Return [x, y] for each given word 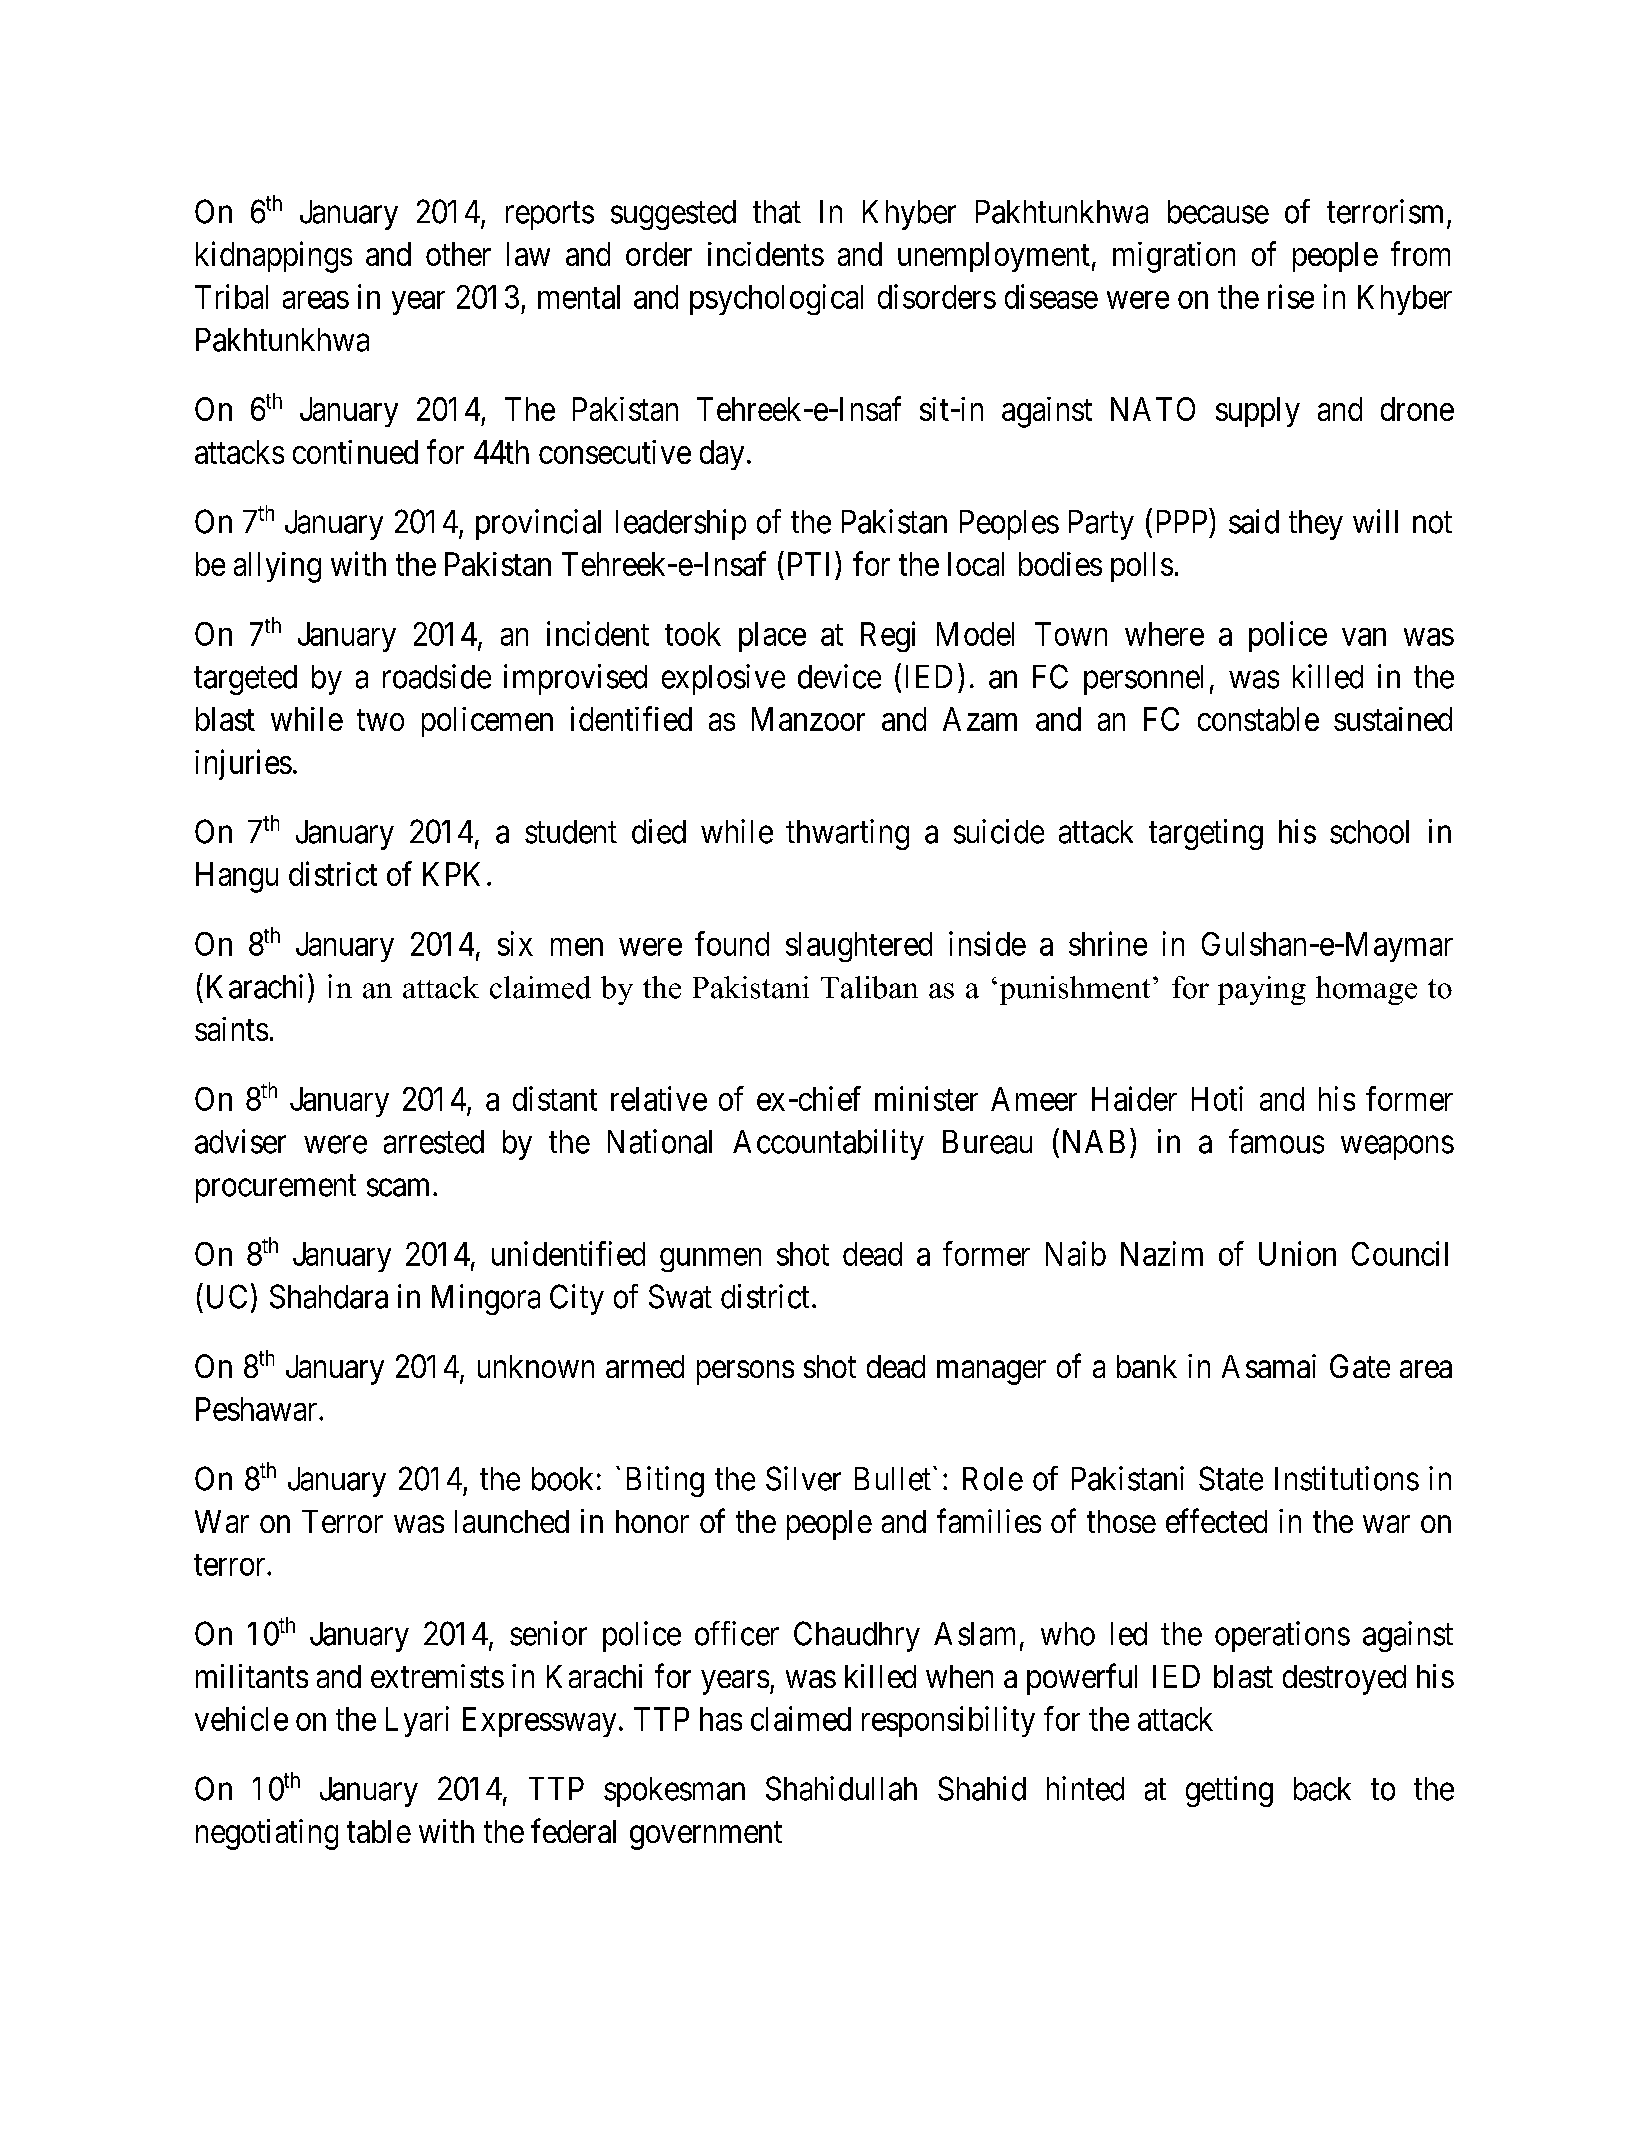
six [515, 943]
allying [277, 567]
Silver [803, 1478]
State [1231, 1478]
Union [1297, 1253]
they [1316, 525]
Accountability [828, 1144]
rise [1291, 296]
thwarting [847, 834]
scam [398, 1188]
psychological [776, 299]
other [458, 254]
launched [512, 1521]
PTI [808, 564]
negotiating [267, 1834]
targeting [1206, 834]
